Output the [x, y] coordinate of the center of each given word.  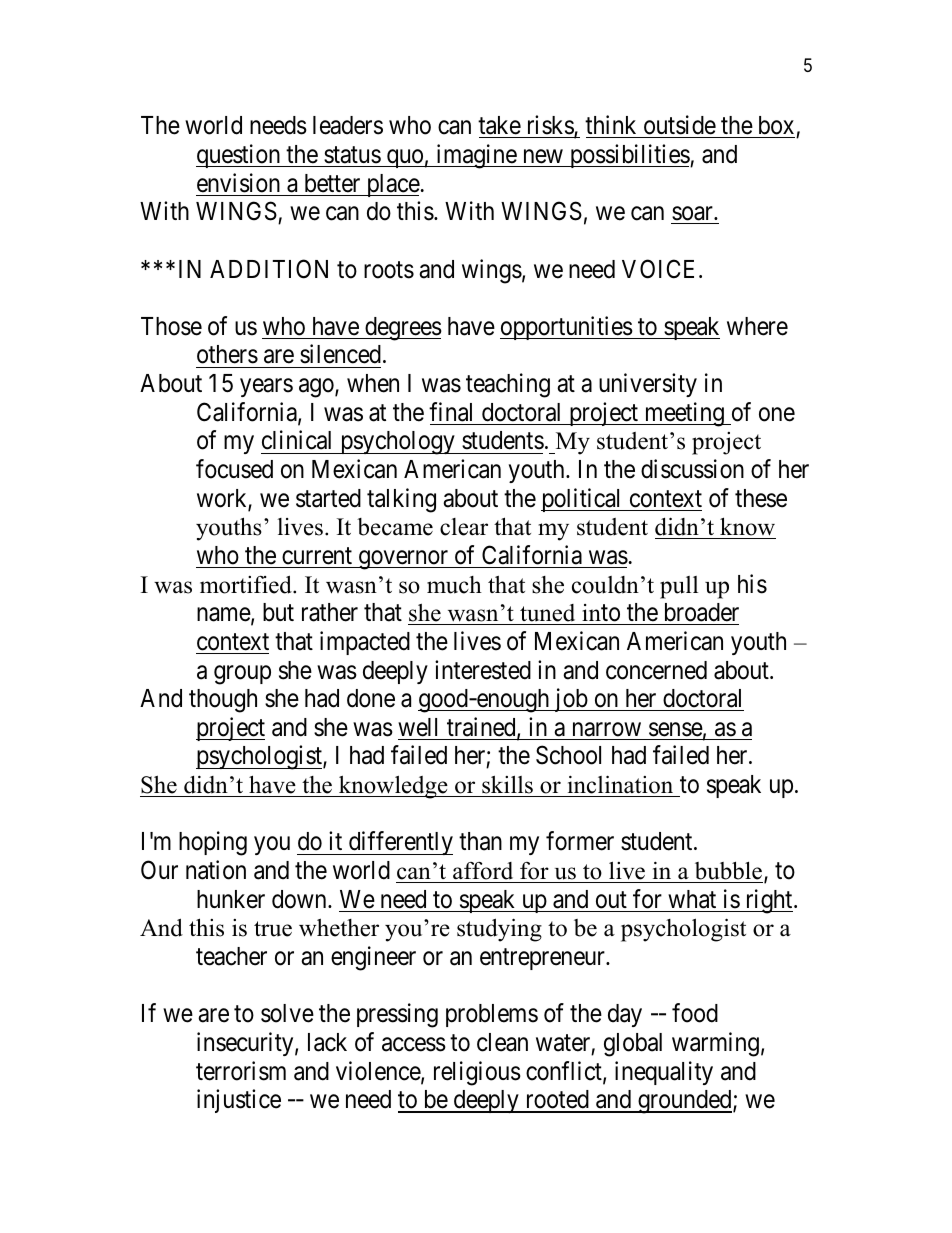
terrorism [241, 1071]
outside [680, 125]
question [239, 156]
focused [234, 469]
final [450, 412]
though [223, 701]
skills [507, 784]
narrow [607, 729]
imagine [476, 156]
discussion [692, 469]
